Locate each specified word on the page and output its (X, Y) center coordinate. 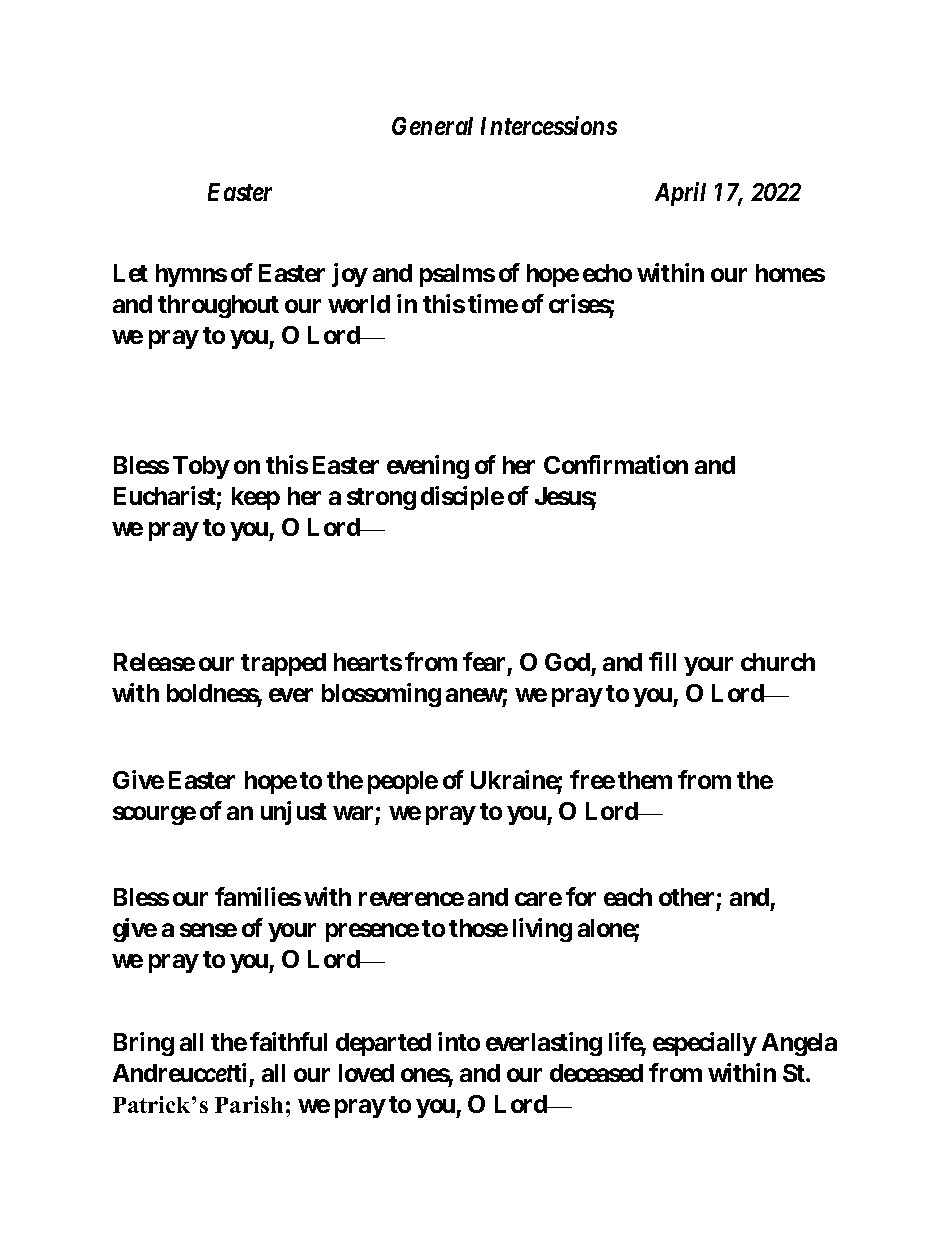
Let (131, 273)
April (680, 194)
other (686, 897)
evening (428, 467)
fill (662, 661)
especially (705, 1044)
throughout (218, 306)
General (432, 126)
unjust (294, 813)
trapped (283, 664)
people (403, 782)
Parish (249, 1104)
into (459, 1041)
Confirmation (616, 464)
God (567, 662)
